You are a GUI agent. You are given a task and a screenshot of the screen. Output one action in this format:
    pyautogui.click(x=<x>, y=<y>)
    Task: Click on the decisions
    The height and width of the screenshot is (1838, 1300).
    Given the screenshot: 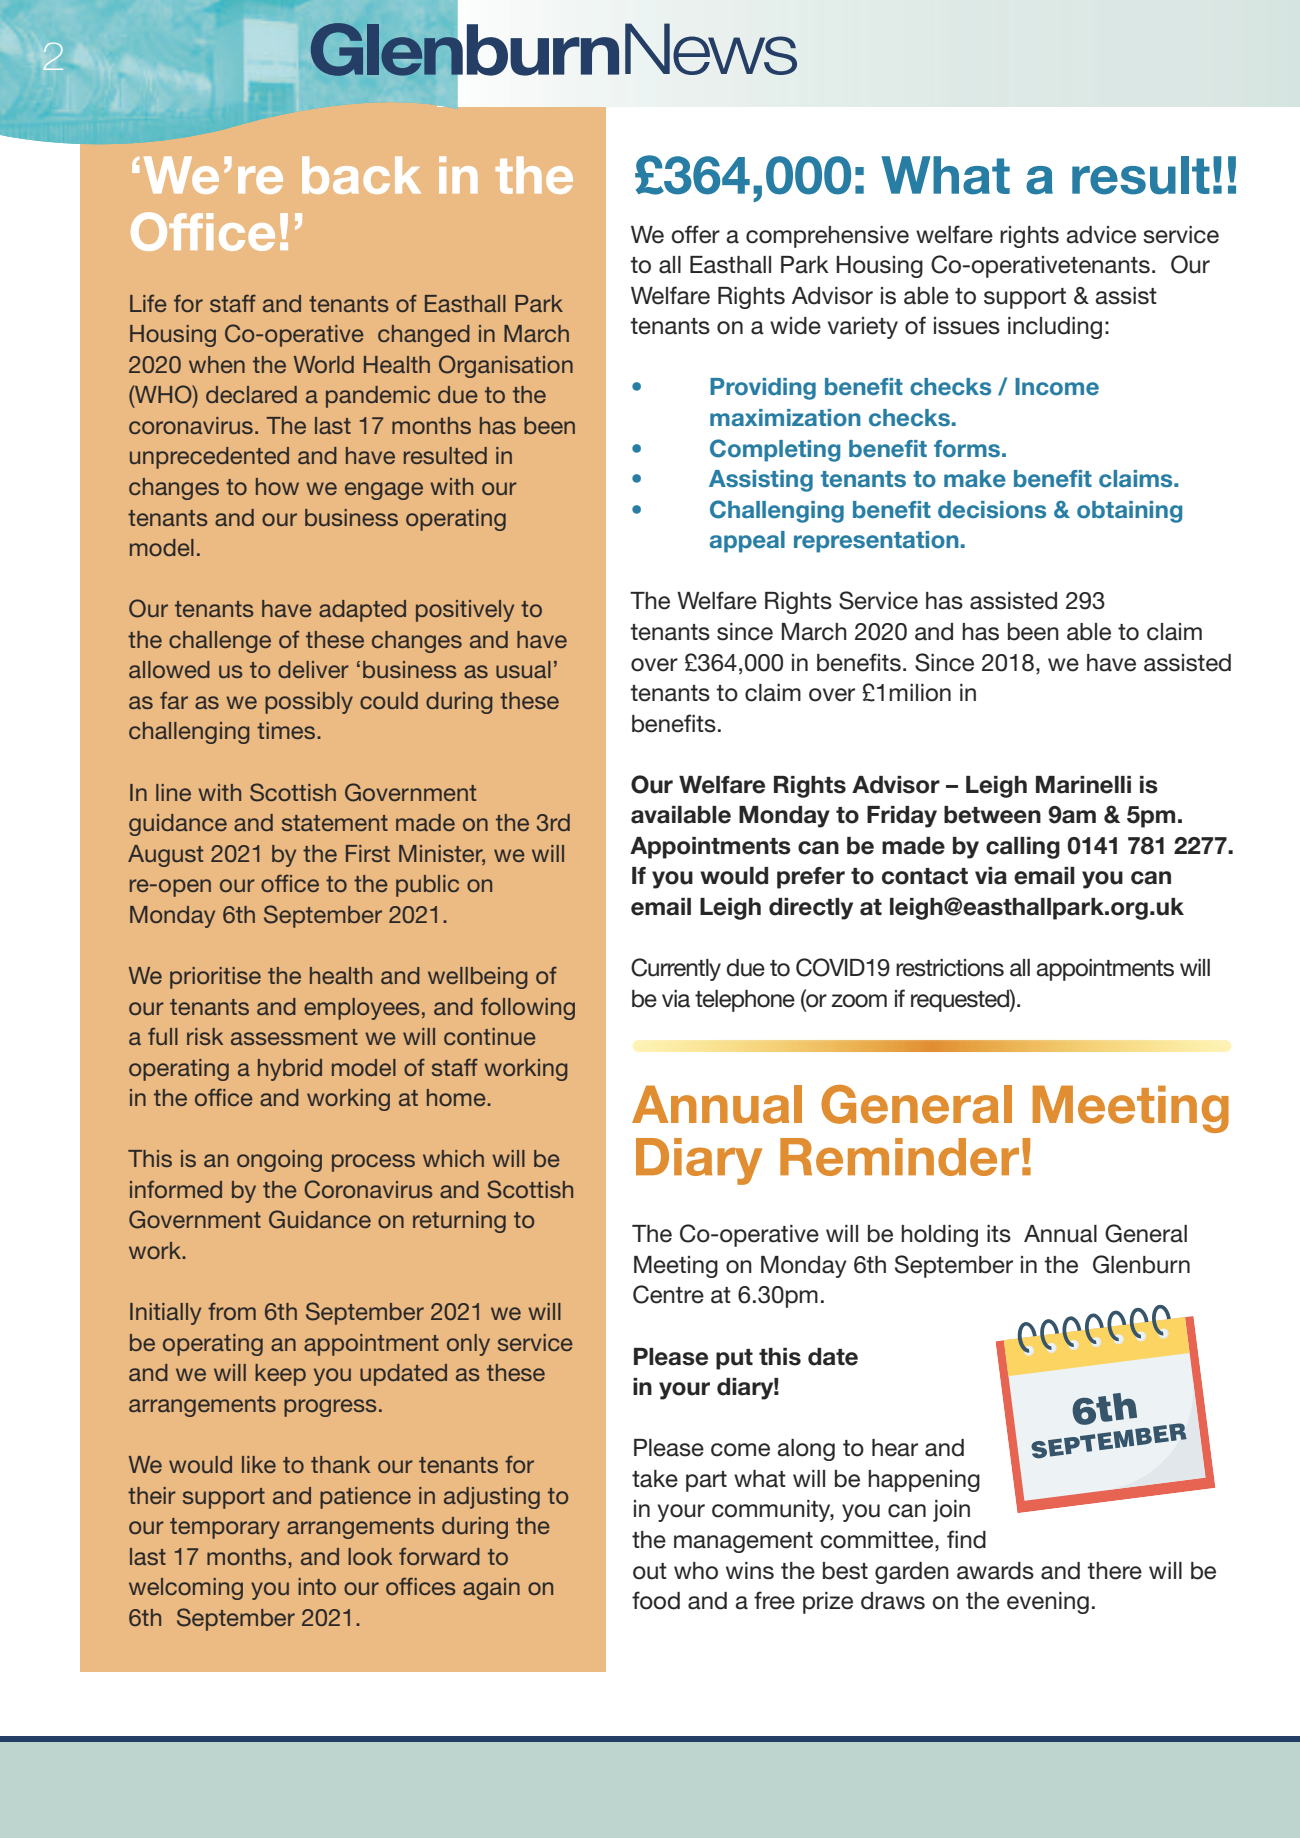 What is the action you would take?
    pyautogui.click(x=992, y=510)
